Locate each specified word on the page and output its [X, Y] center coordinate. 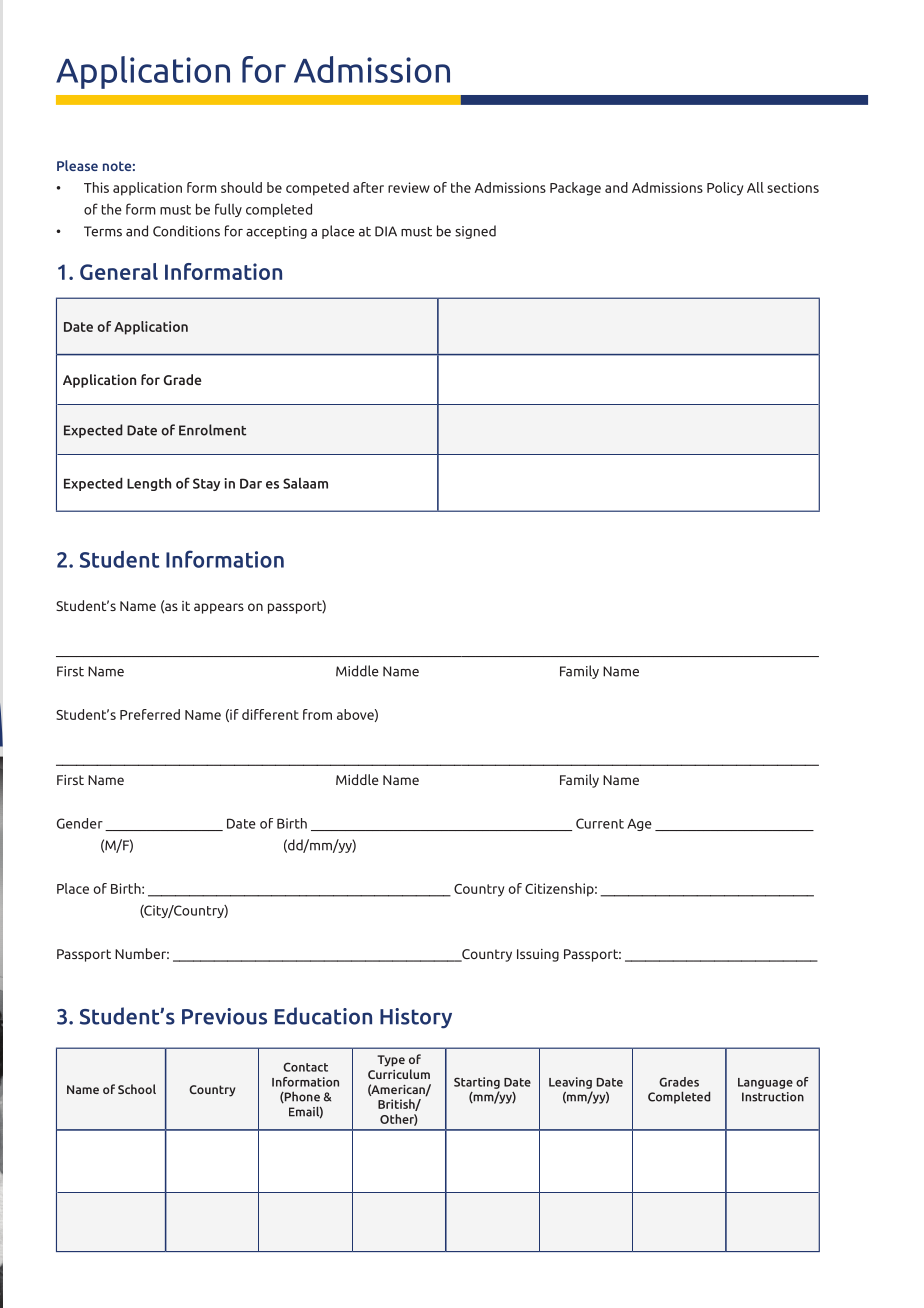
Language [765, 1083]
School [137, 1089]
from [317, 714]
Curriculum [399, 1074]
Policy [725, 189]
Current [600, 823]
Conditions [186, 231]
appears [219, 608]
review [409, 187]
